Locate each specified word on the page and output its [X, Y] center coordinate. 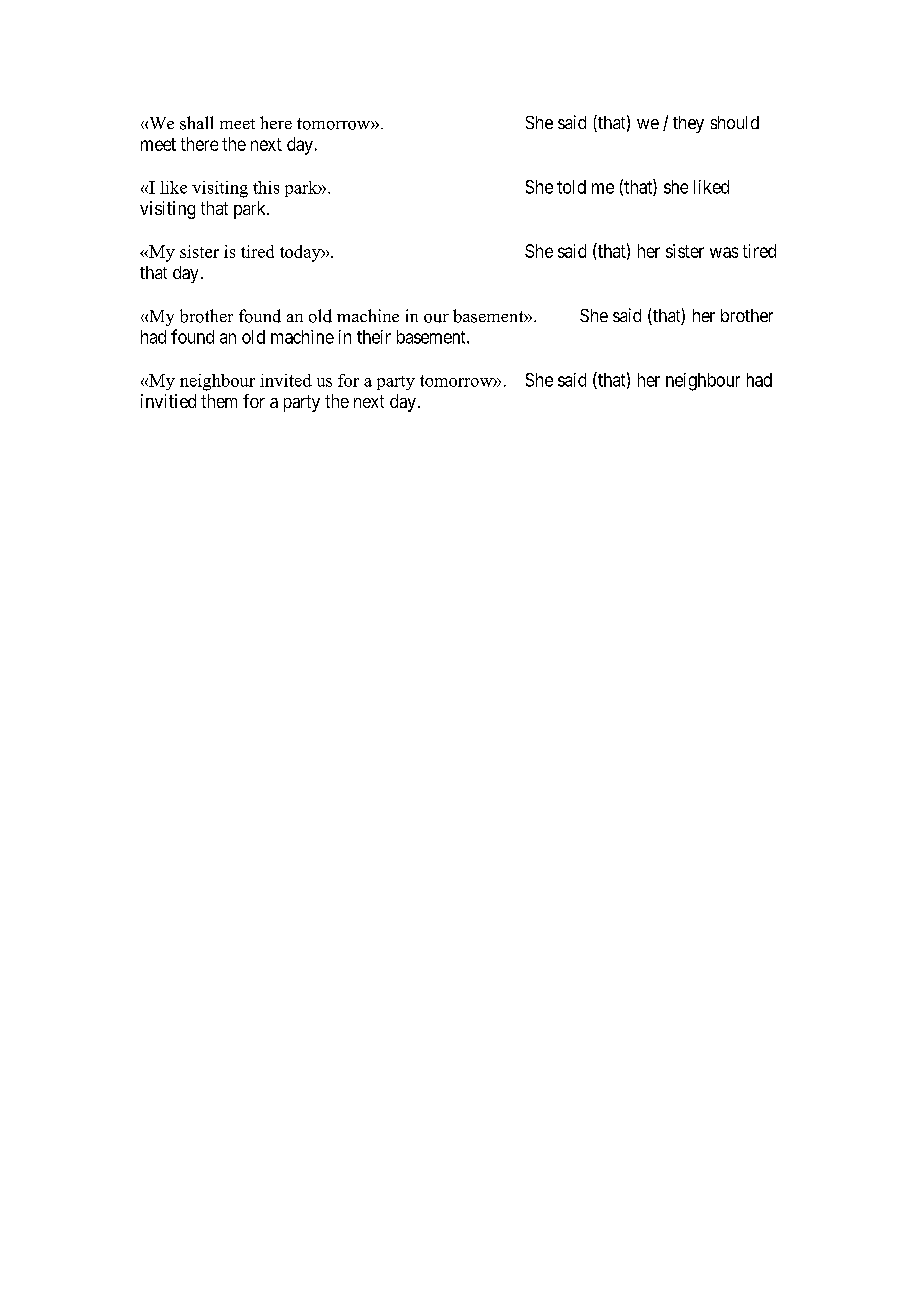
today [301, 253]
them [219, 401]
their [374, 337]
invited [286, 380]
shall [196, 123]
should [735, 122]
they [688, 124]
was [724, 252]
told [571, 187]
